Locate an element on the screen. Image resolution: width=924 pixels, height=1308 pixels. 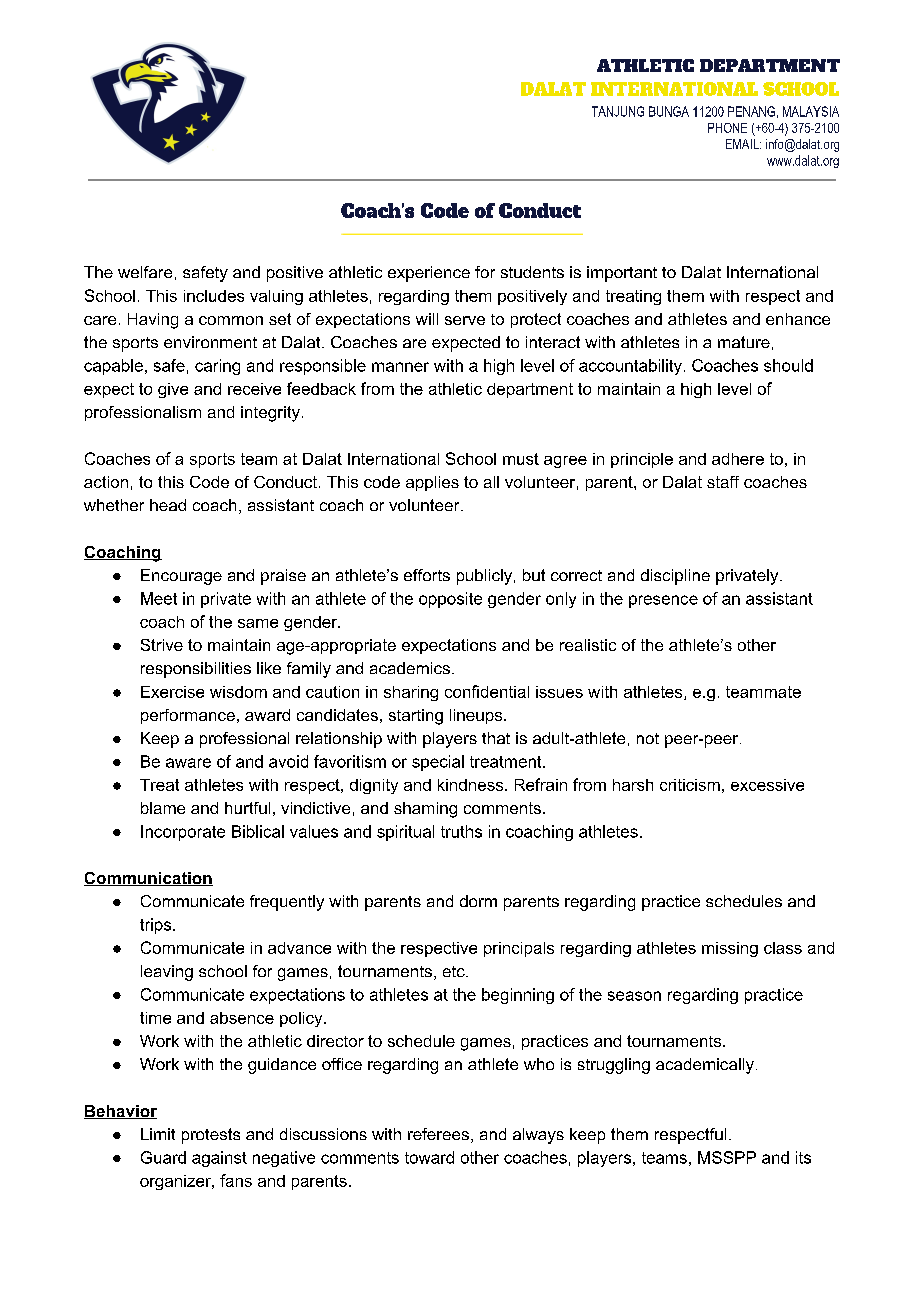
manner is located at coordinates (400, 367).
